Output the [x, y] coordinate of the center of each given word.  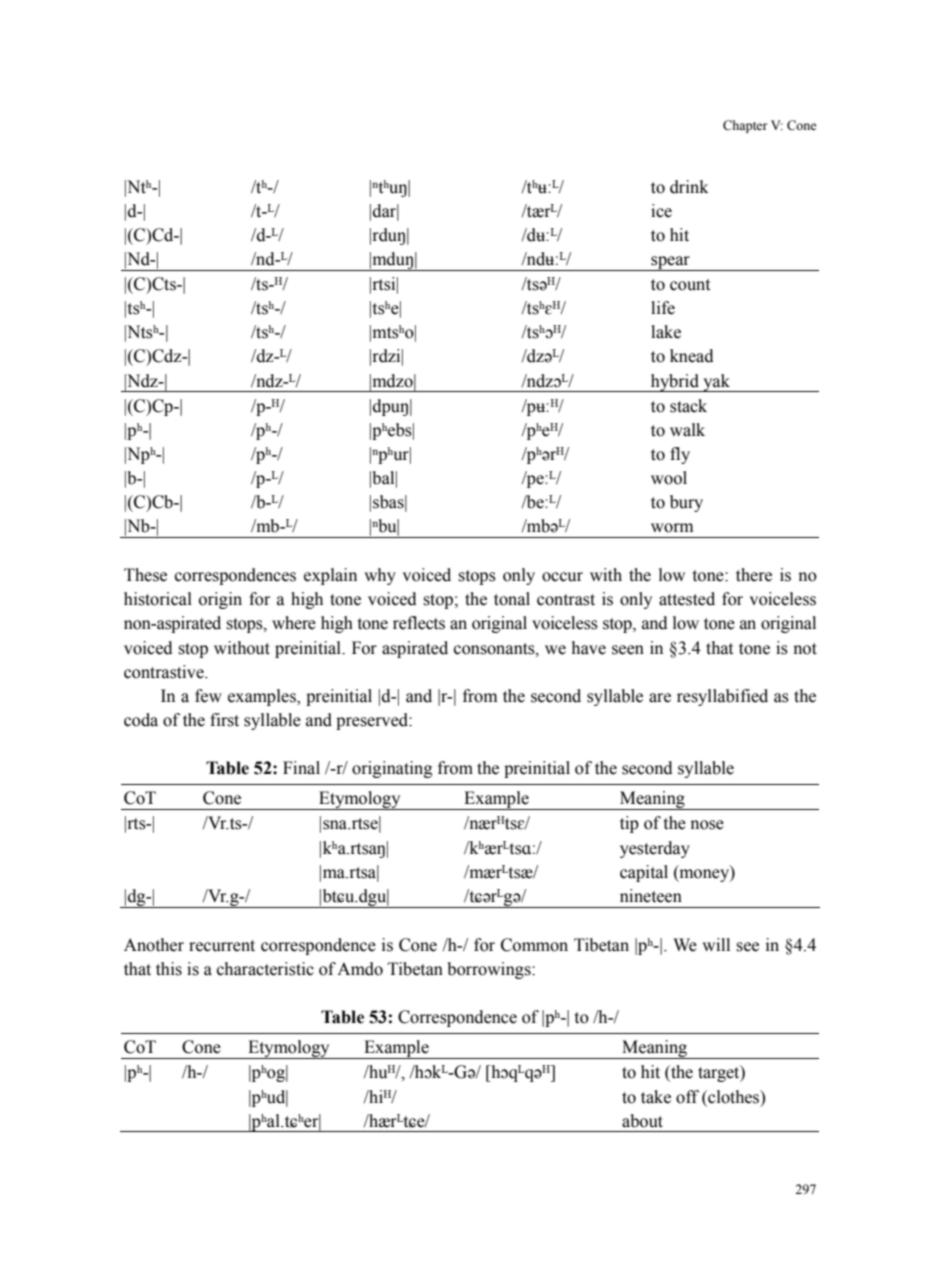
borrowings [490, 970]
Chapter [745, 126]
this [169, 969]
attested [687, 599]
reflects [419, 623]
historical [158, 599]
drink [689, 187]
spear [670, 263]
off [687, 1097]
